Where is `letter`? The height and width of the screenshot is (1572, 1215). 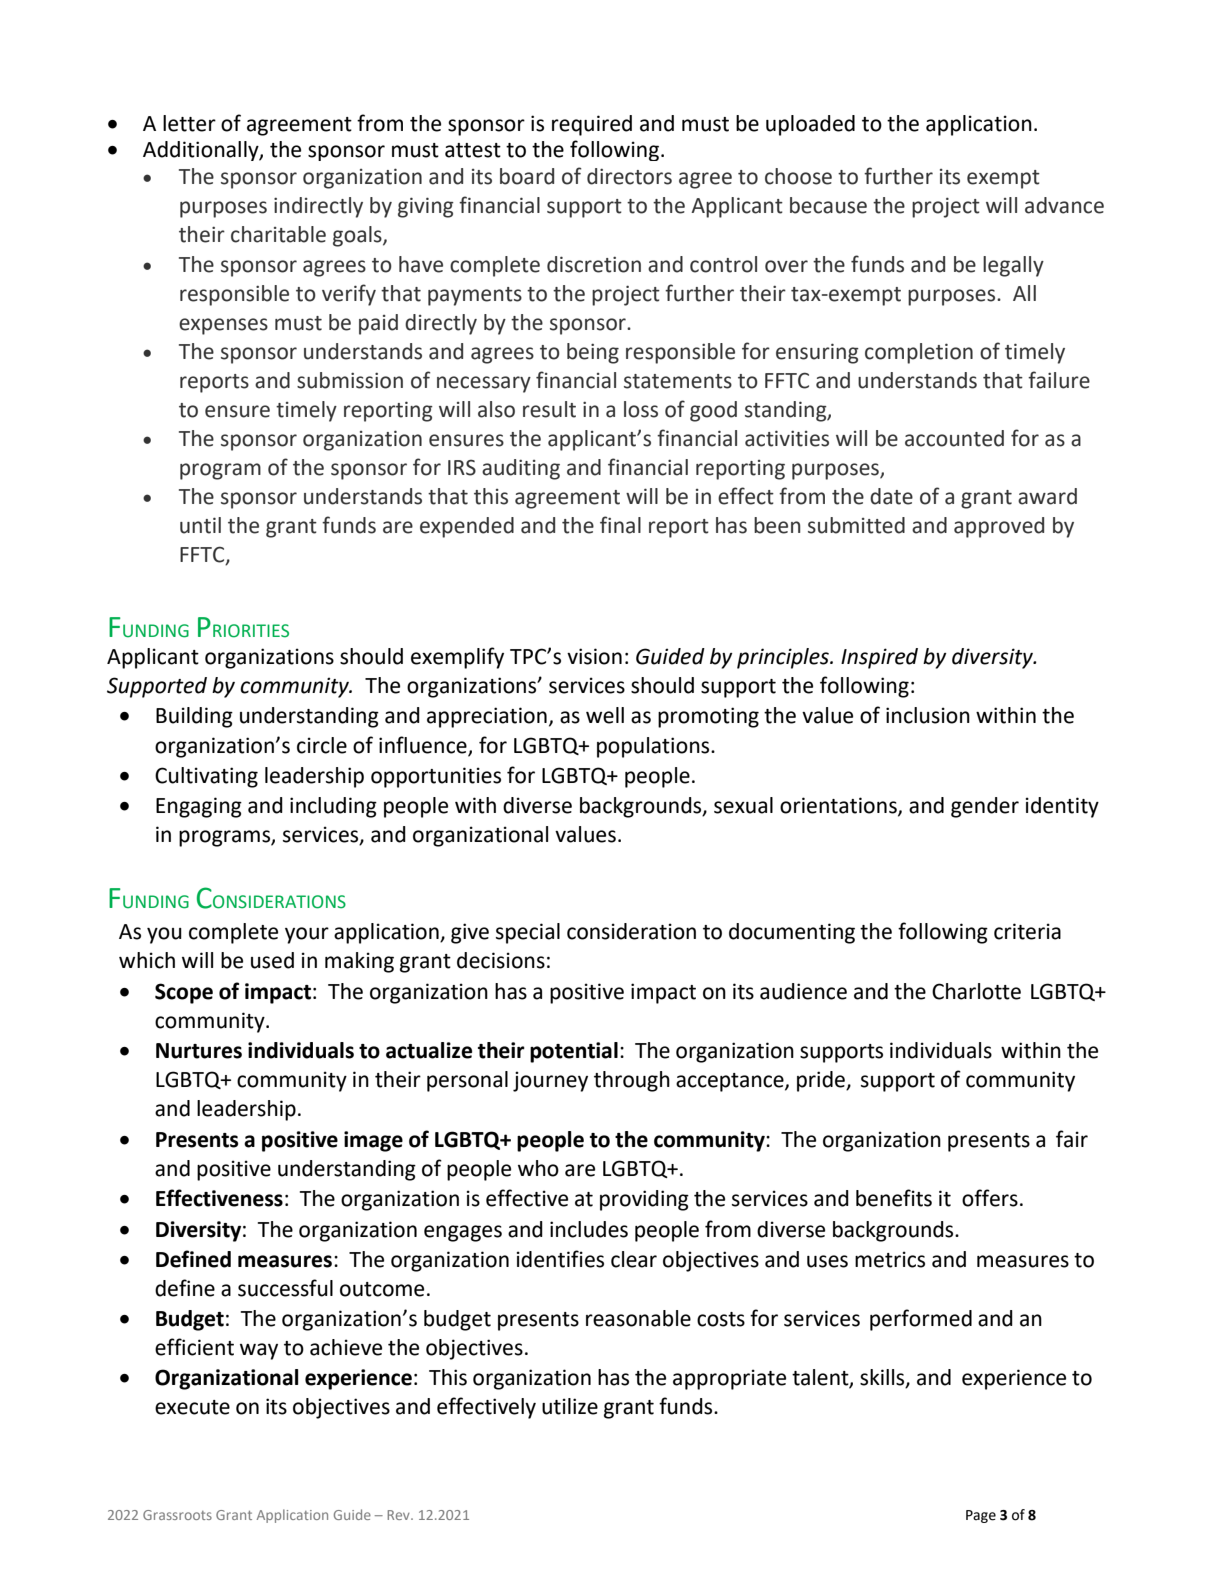
letter is located at coordinates (189, 123).
